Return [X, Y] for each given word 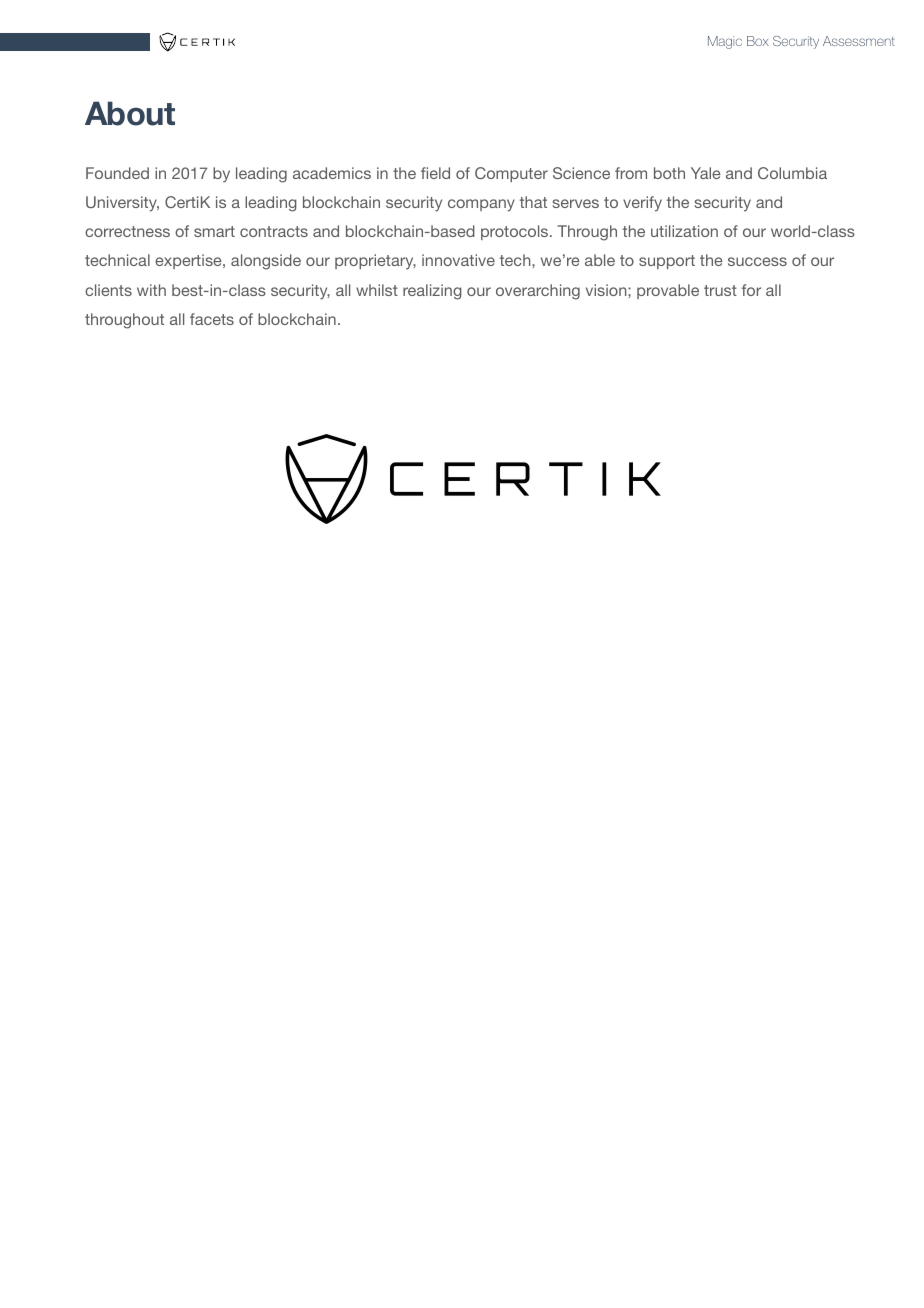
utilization [684, 231]
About [130, 113]
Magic [725, 42]
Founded [117, 173]
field [435, 173]
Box [758, 41]
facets [212, 319]
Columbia [792, 173]
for [751, 290]
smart [214, 231]
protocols [516, 232]
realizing [432, 292]
